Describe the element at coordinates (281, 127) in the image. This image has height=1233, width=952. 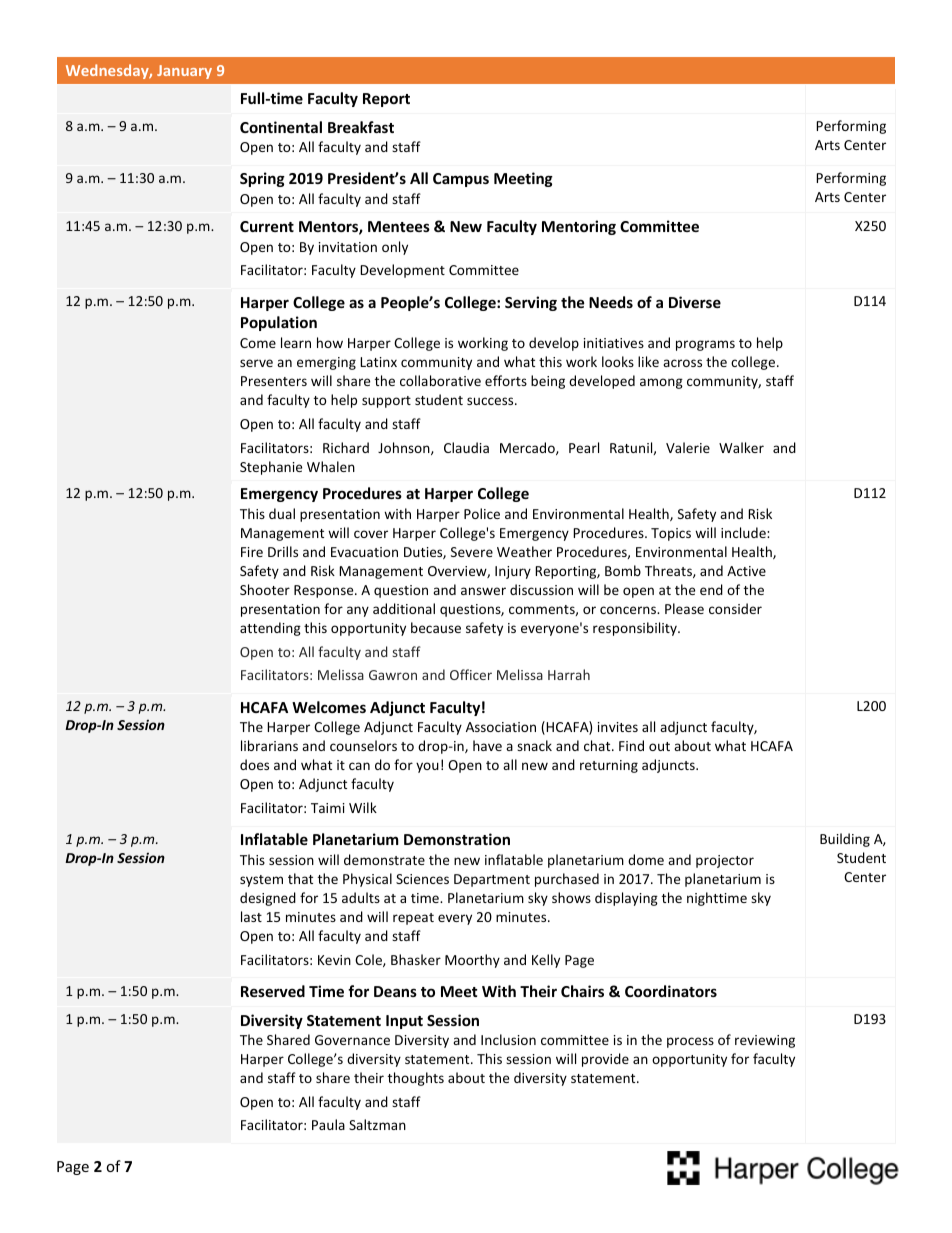
I see `Continental` at that location.
